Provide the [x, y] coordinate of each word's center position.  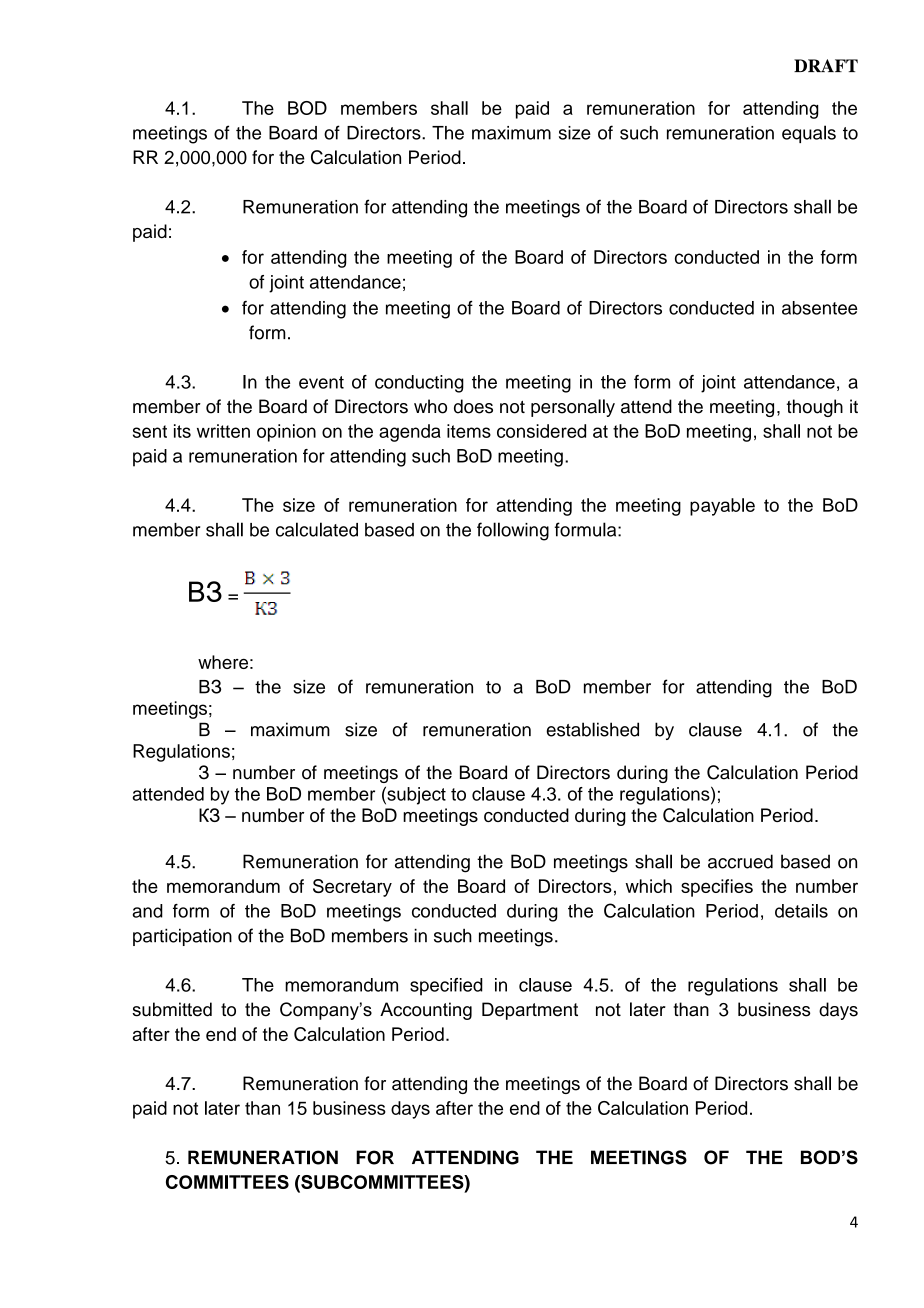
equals [809, 134]
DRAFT [826, 65]
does [473, 406]
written [223, 431]
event [321, 382]
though [814, 408]
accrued [740, 861]
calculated [317, 529]
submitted [172, 1009]
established [592, 729]
